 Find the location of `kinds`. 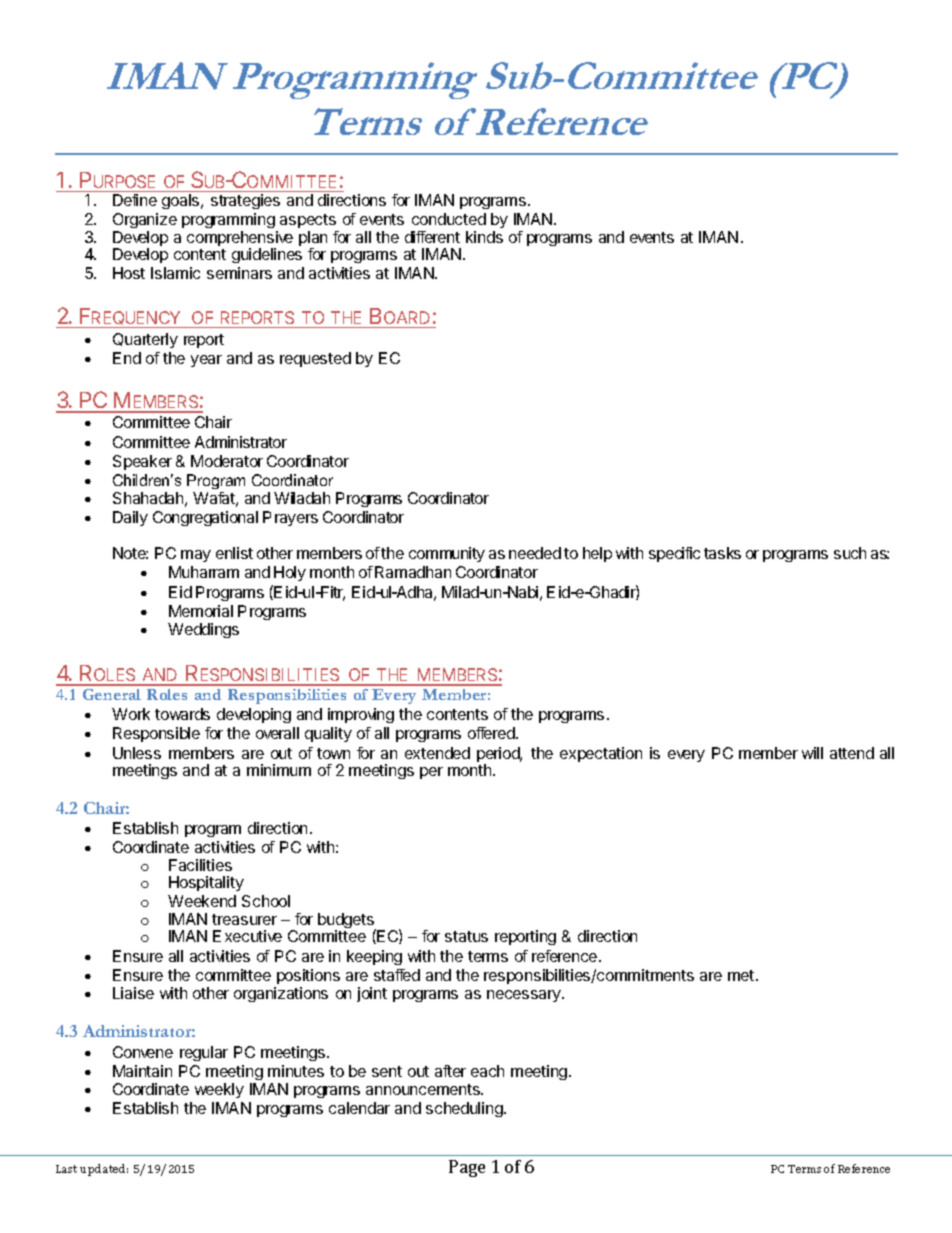

kinds is located at coordinates (484, 237).
